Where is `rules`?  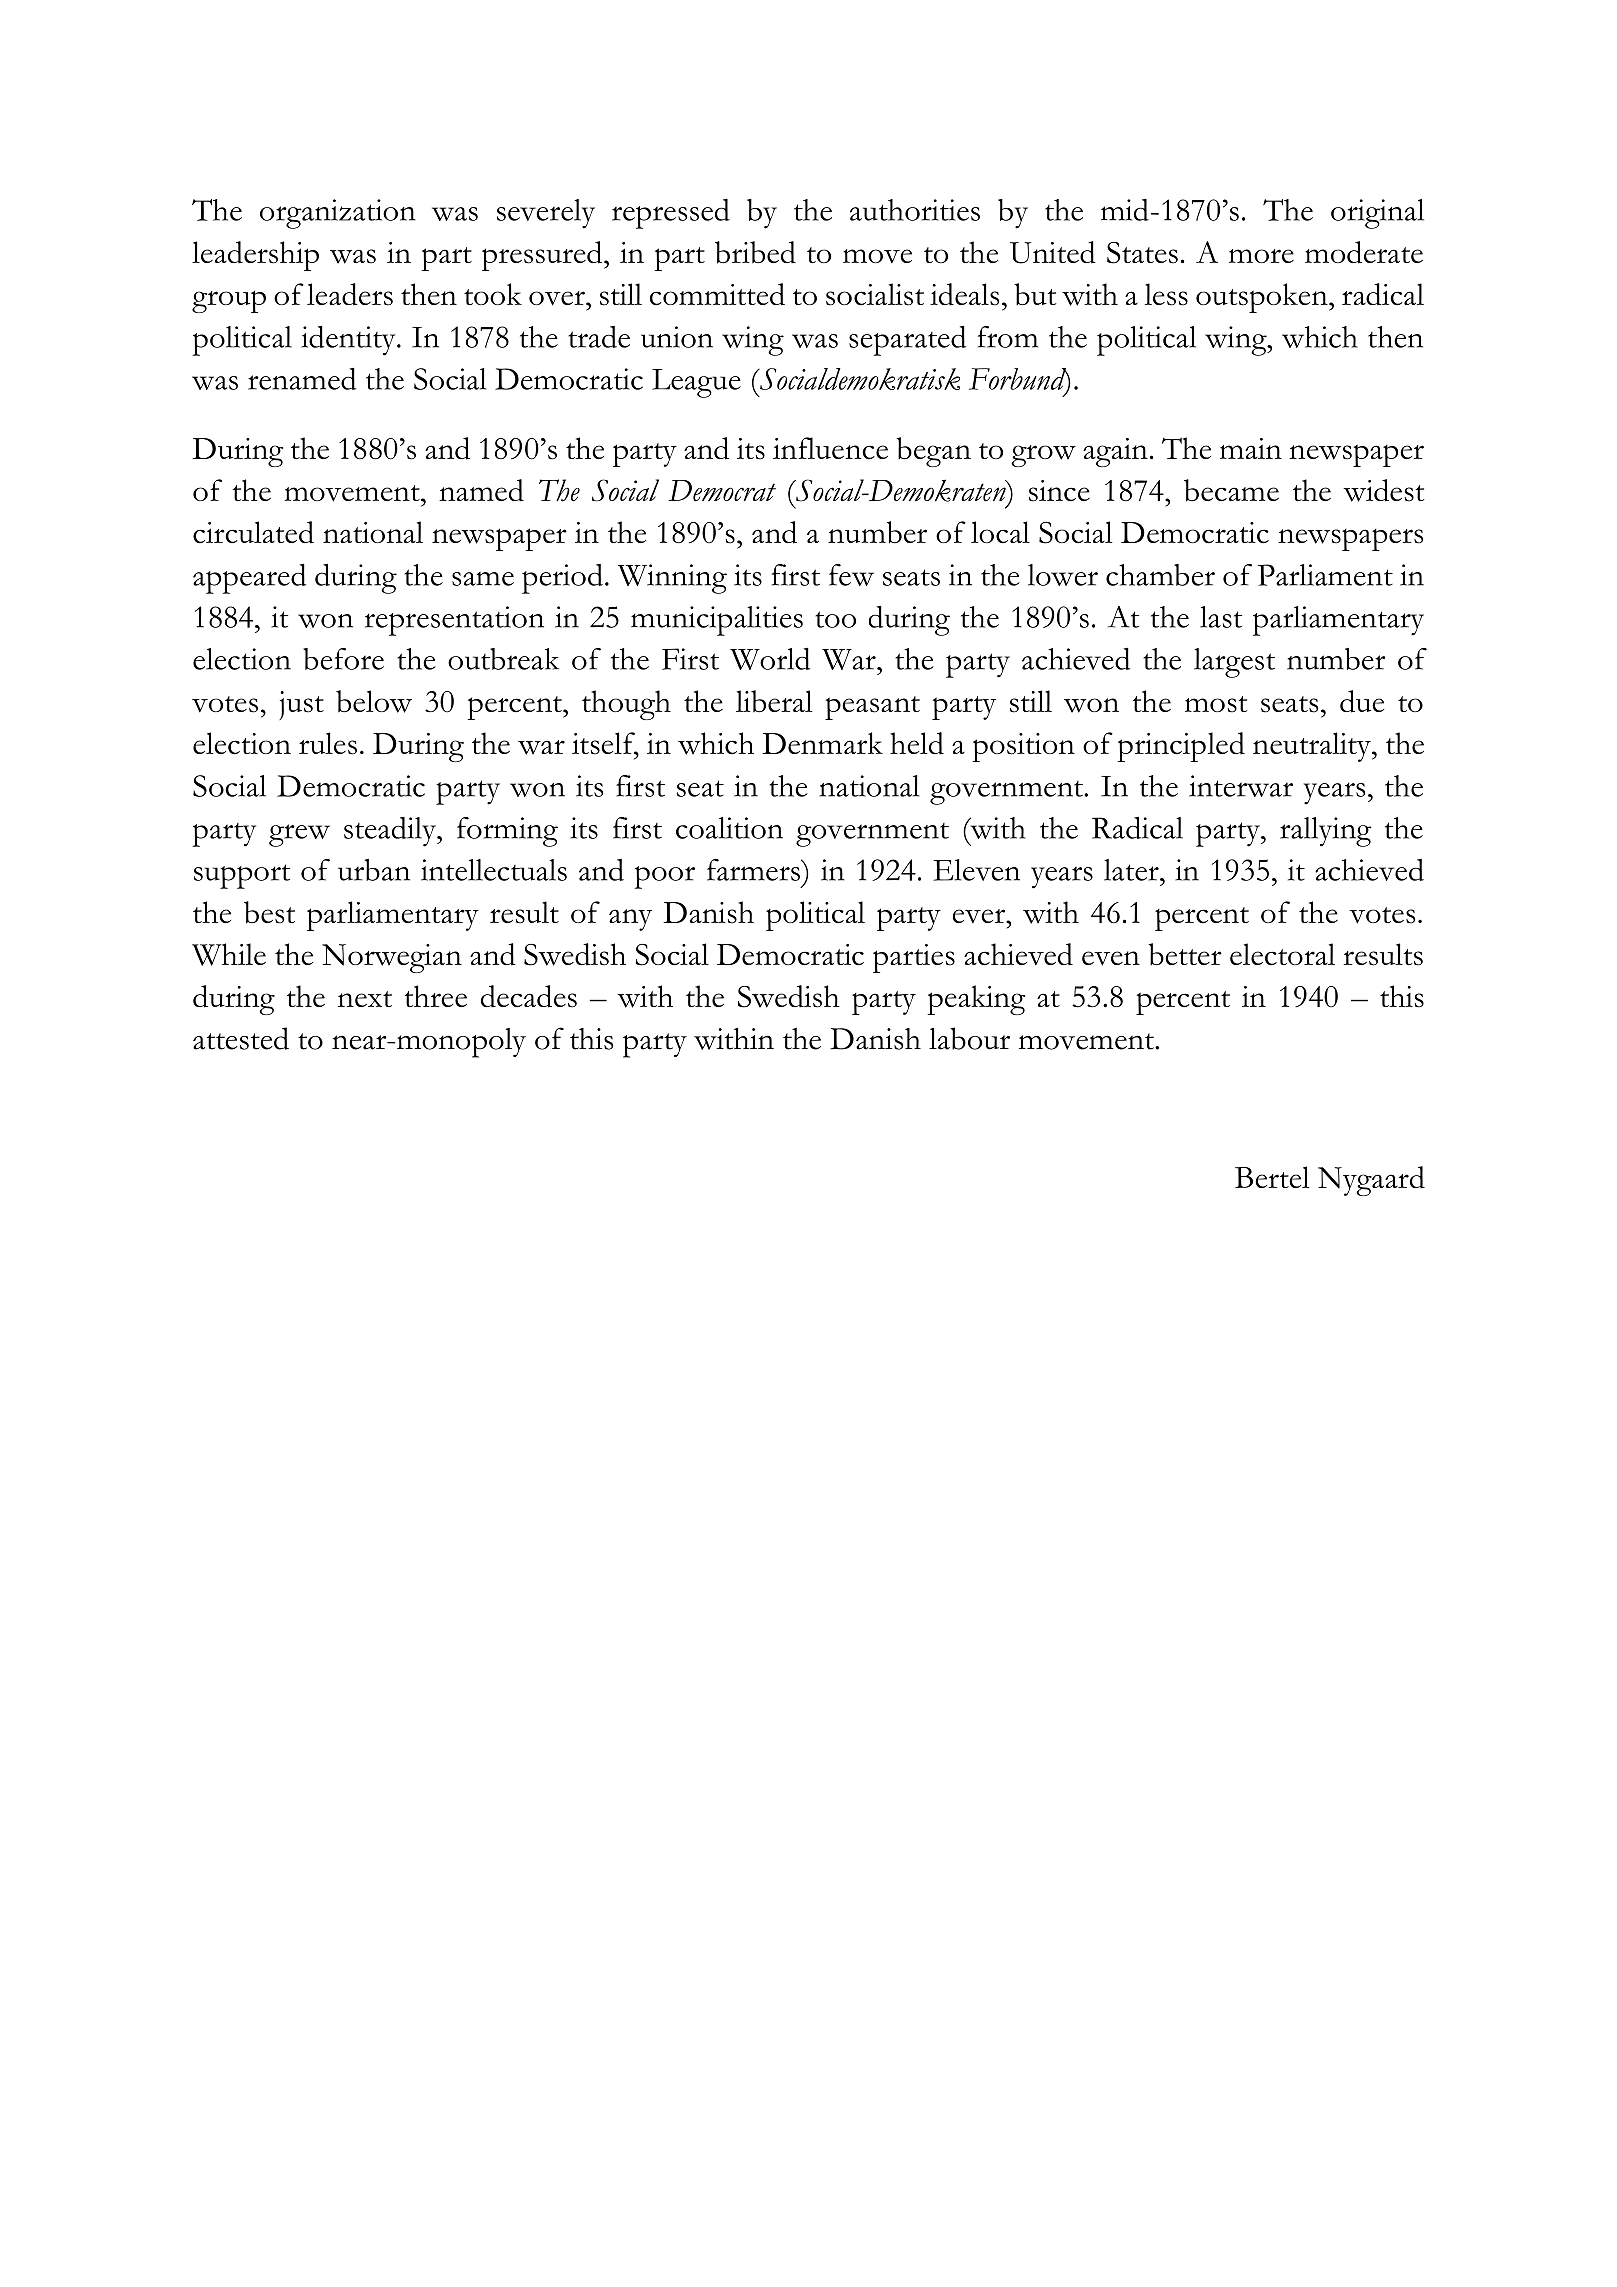
rules is located at coordinates (328, 743).
